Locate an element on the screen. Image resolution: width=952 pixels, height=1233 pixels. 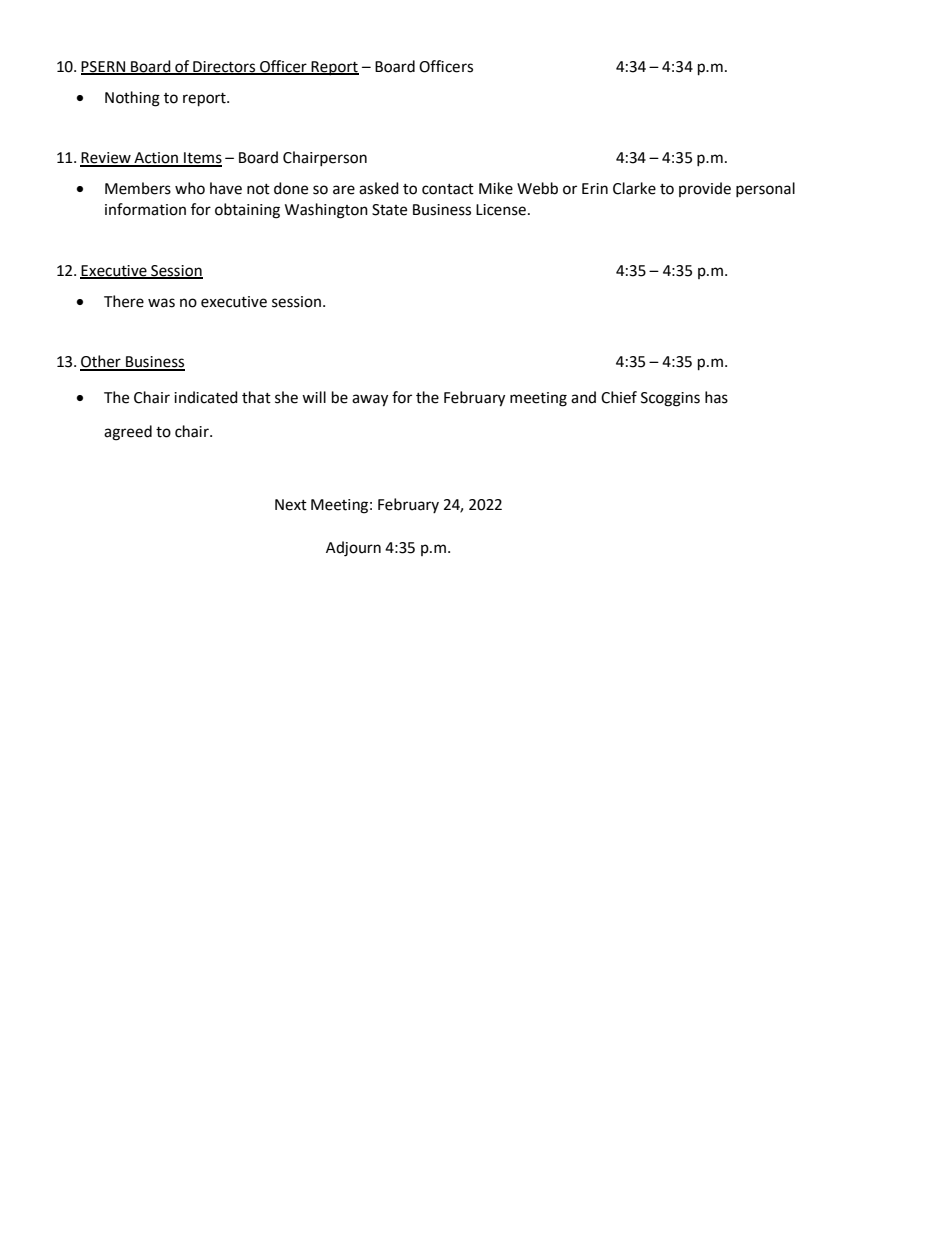
who is located at coordinates (190, 188).
